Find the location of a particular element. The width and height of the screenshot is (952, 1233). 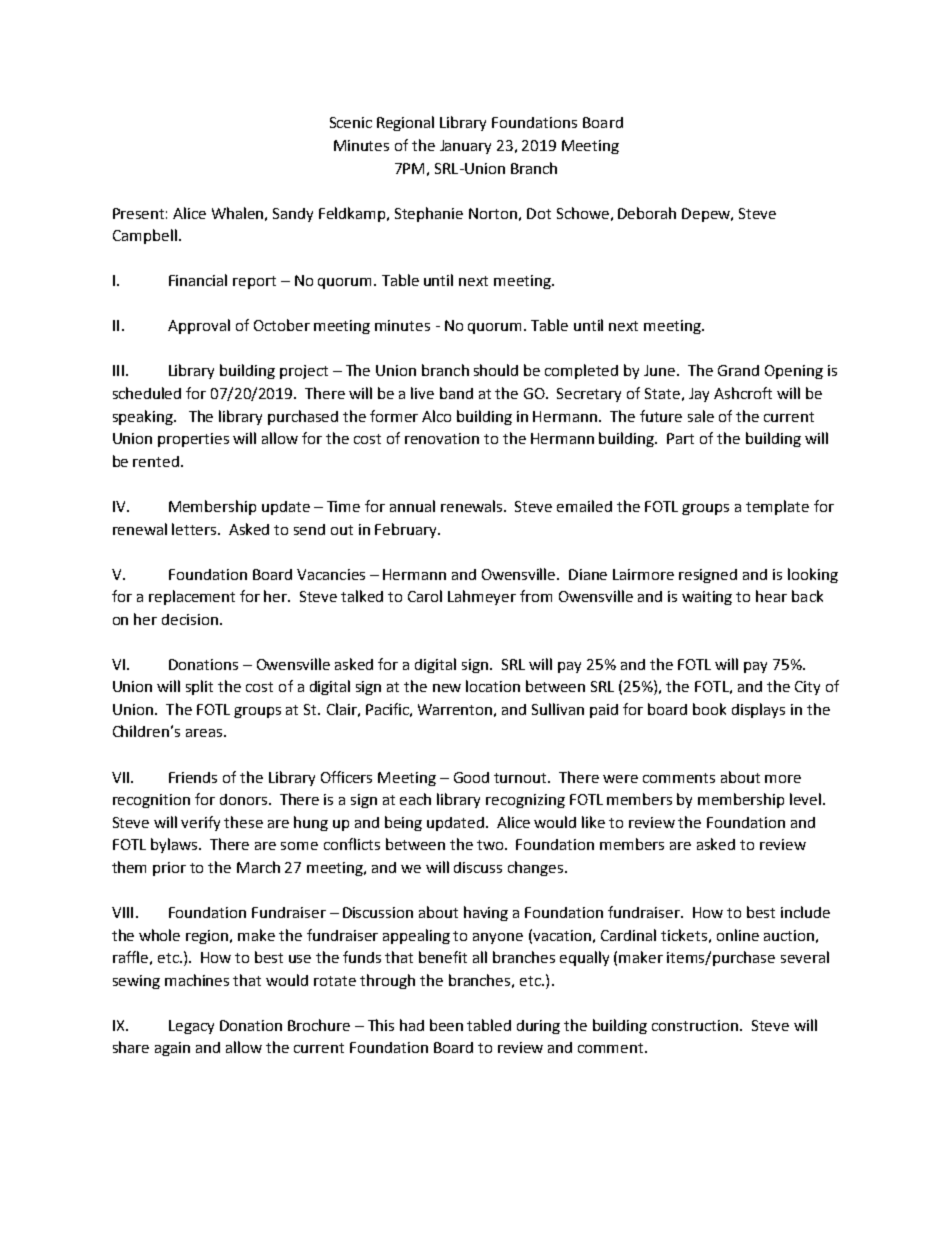

Grand is located at coordinates (738, 370).
